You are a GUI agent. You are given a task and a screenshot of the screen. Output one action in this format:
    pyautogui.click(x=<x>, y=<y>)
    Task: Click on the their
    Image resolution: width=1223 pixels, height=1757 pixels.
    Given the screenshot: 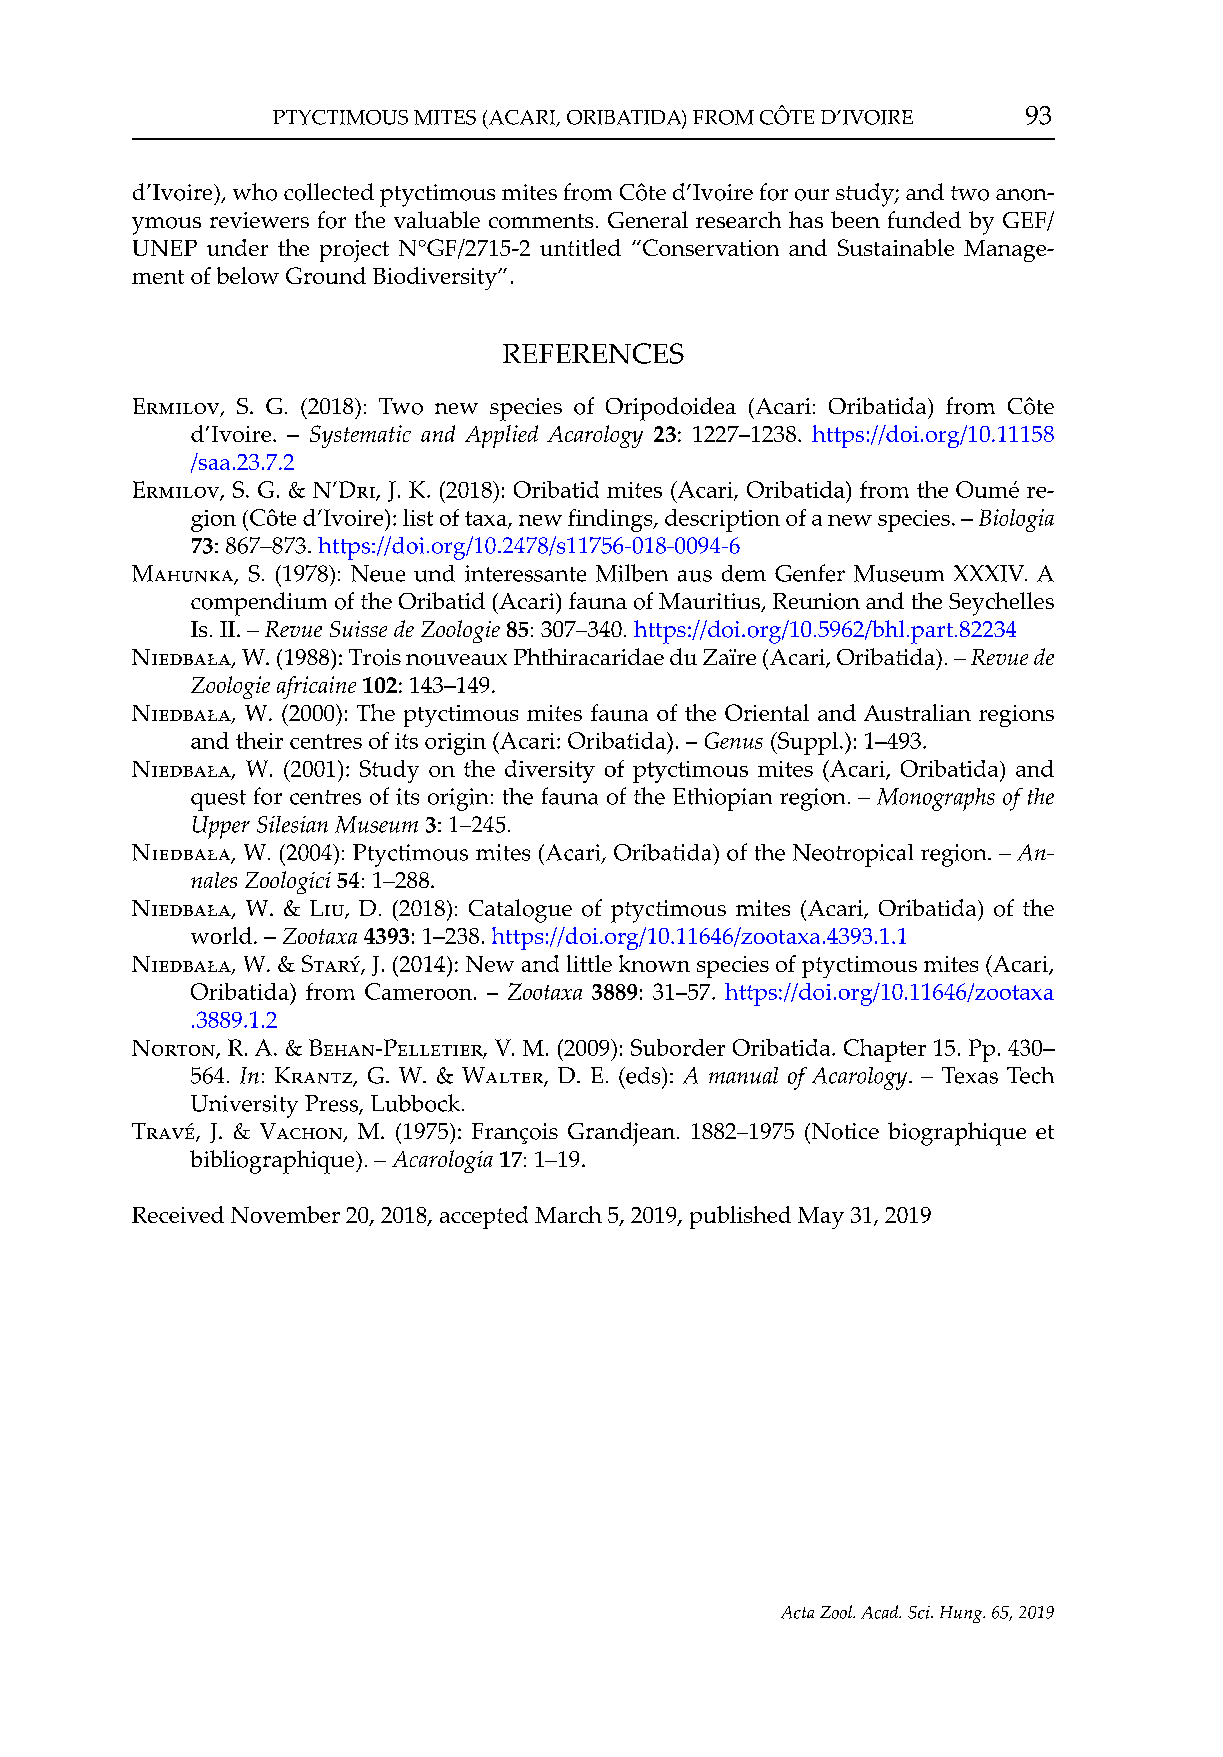 What is the action you would take?
    pyautogui.click(x=259, y=740)
